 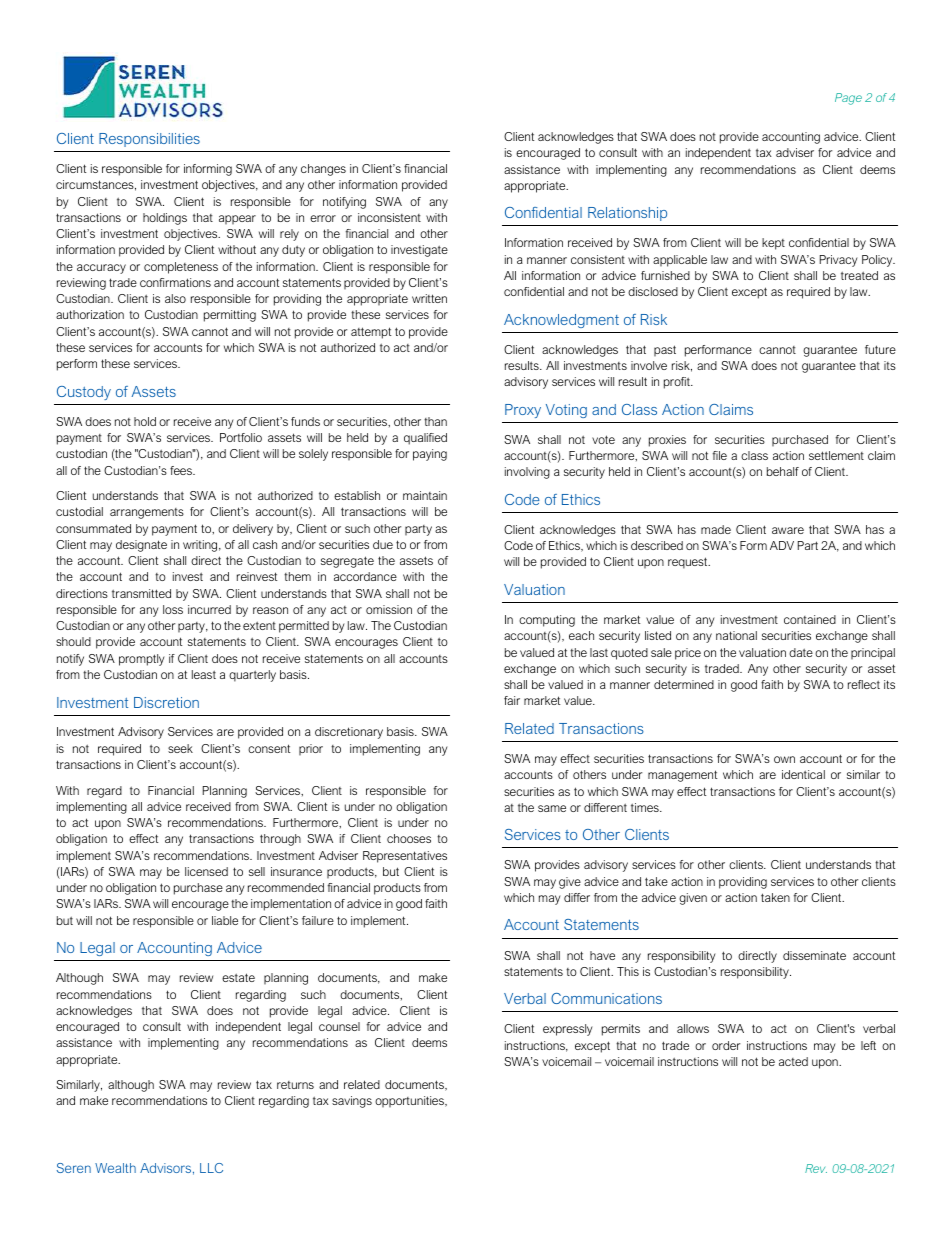 I want to click on paying, so click(x=430, y=455).
